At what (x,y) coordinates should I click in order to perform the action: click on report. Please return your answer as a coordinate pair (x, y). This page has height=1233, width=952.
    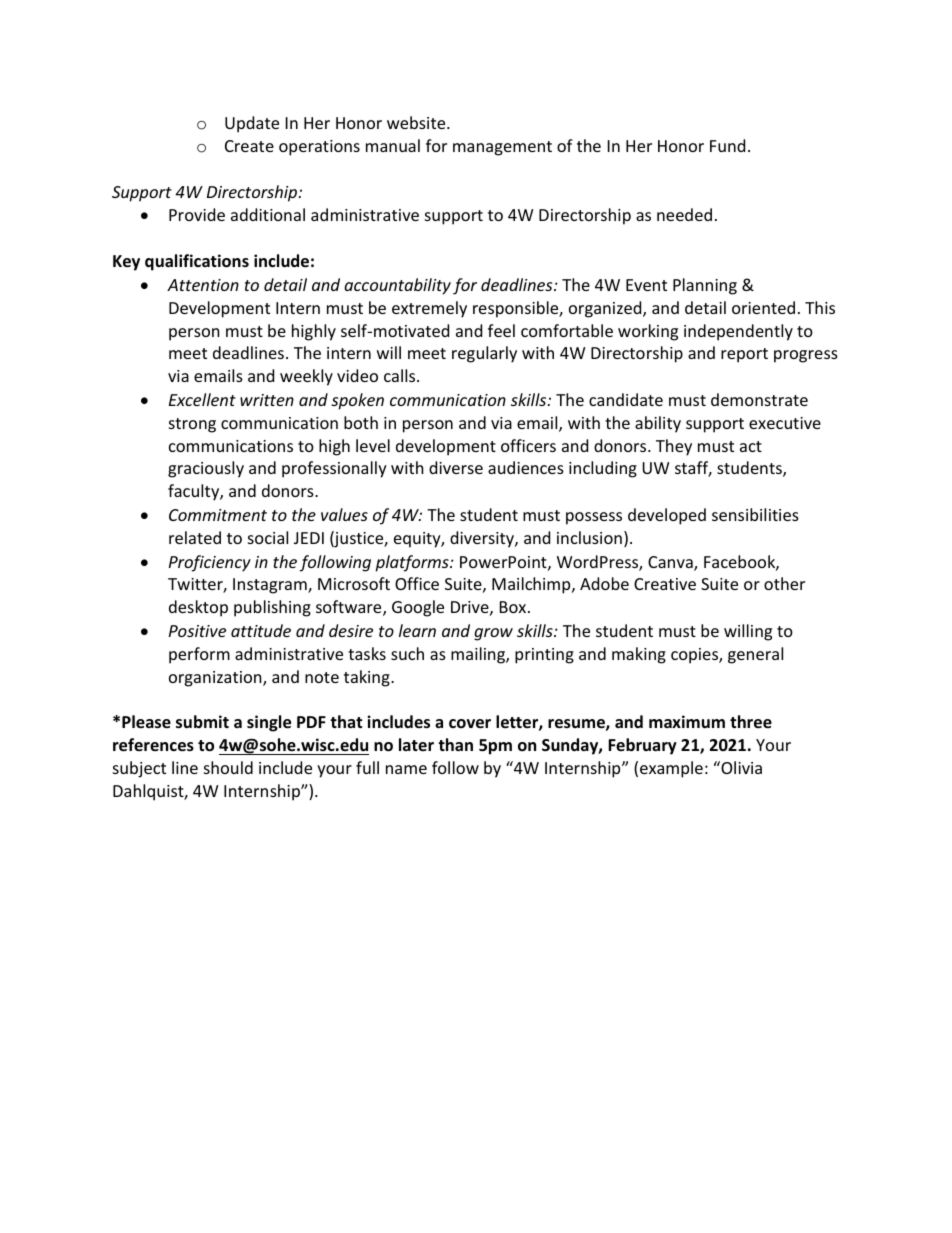
    Looking at the image, I should click on (744, 355).
